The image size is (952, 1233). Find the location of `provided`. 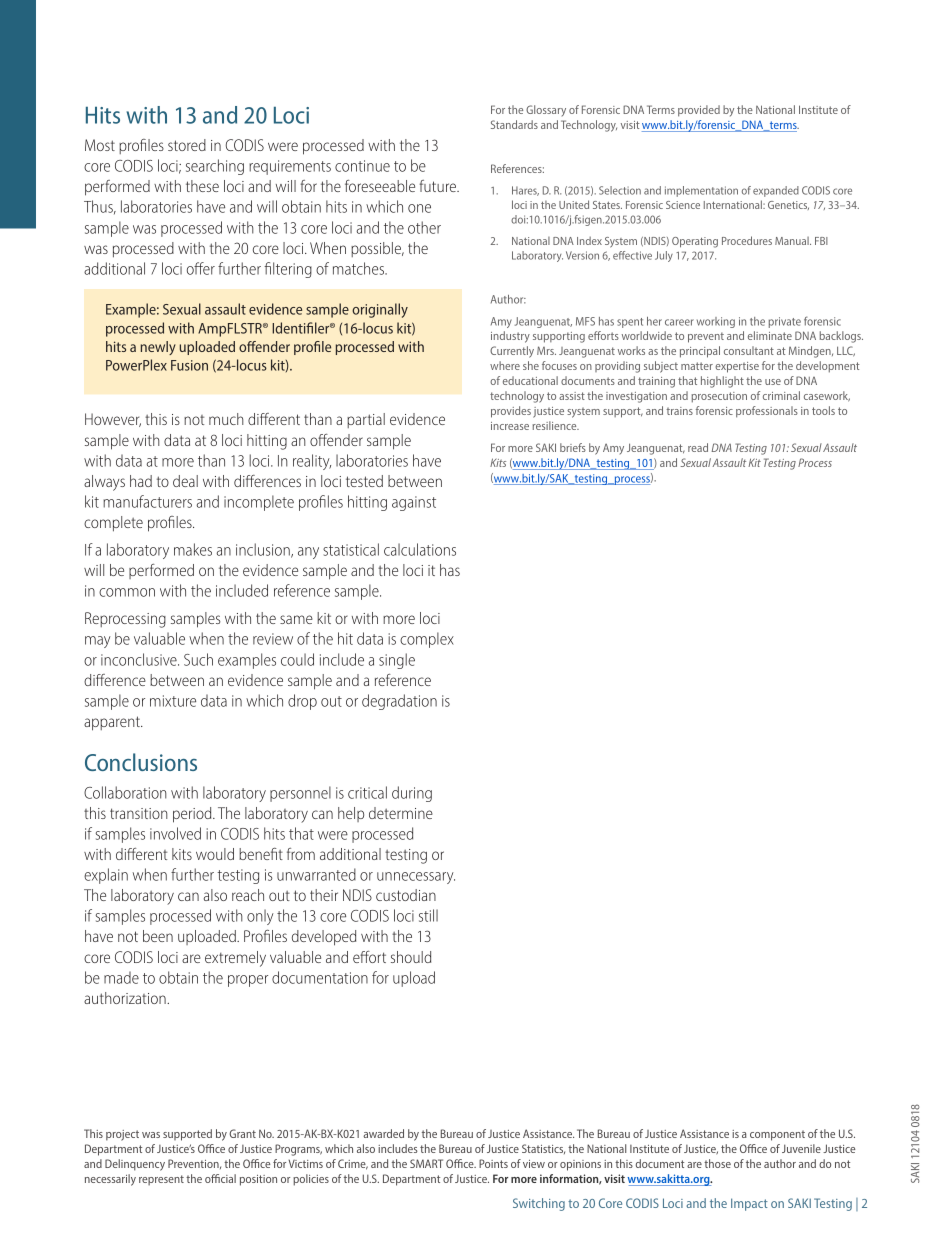

provided is located at coordinates (699, 111).
